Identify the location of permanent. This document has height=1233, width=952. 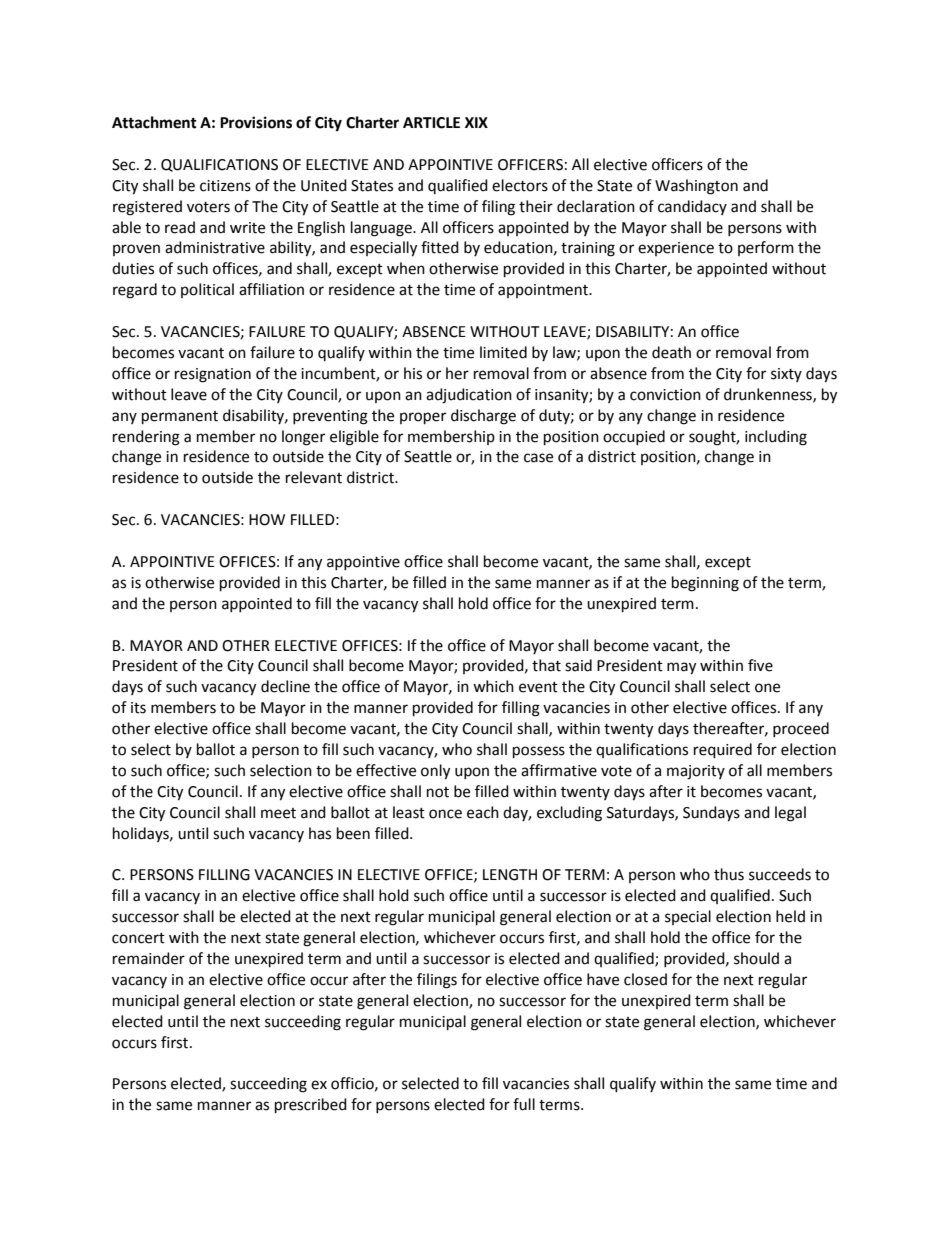
(180, 418).
